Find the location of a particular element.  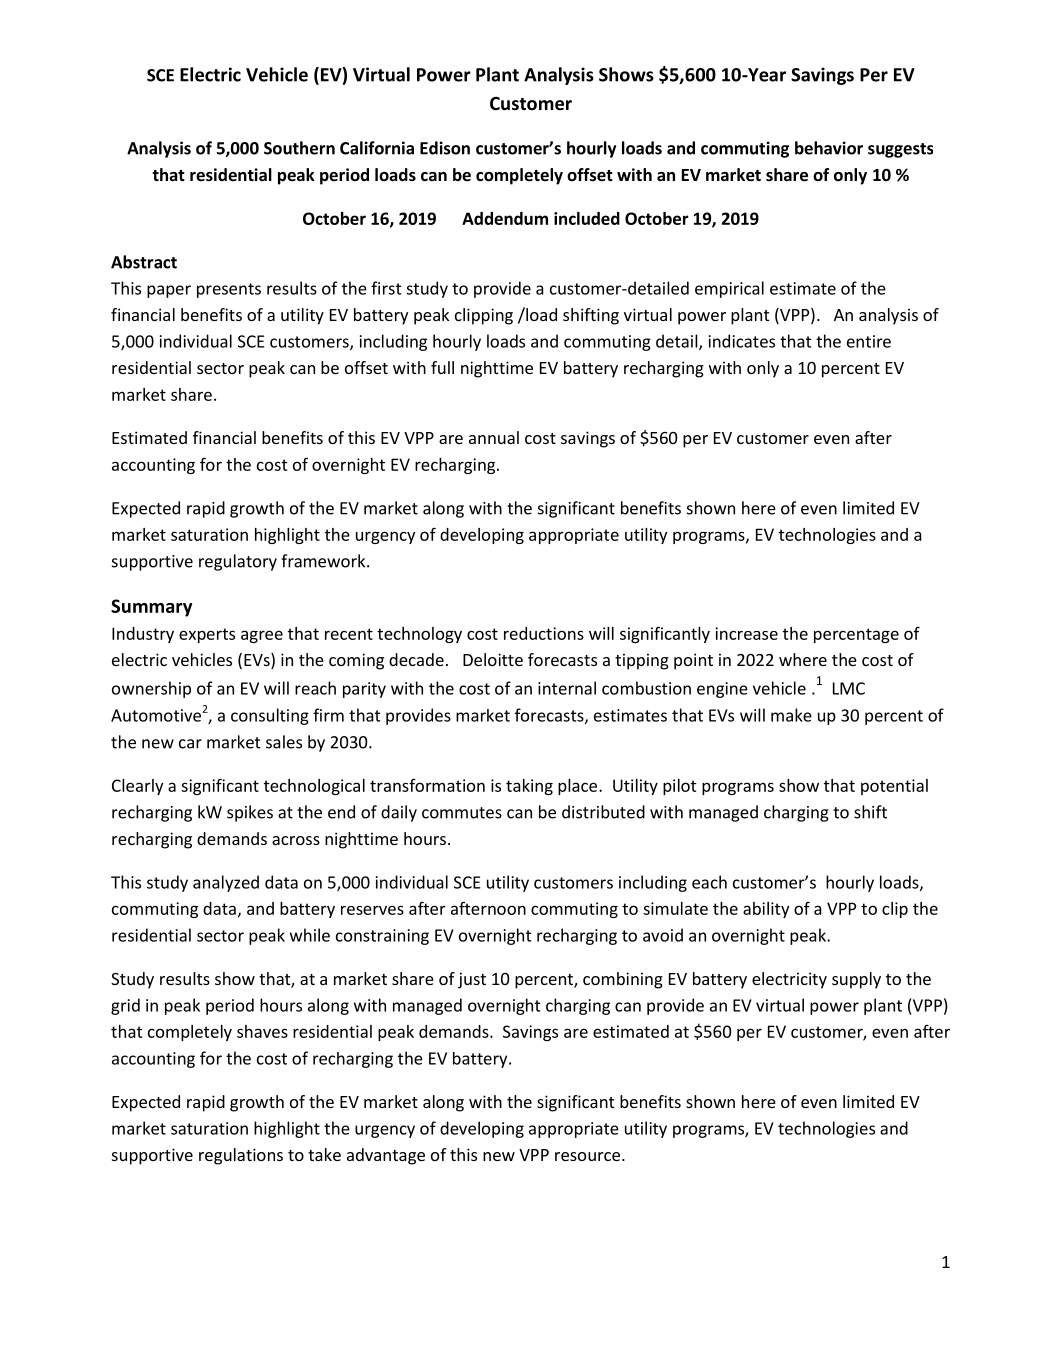

behavior is located at coordinates (829, 148).
